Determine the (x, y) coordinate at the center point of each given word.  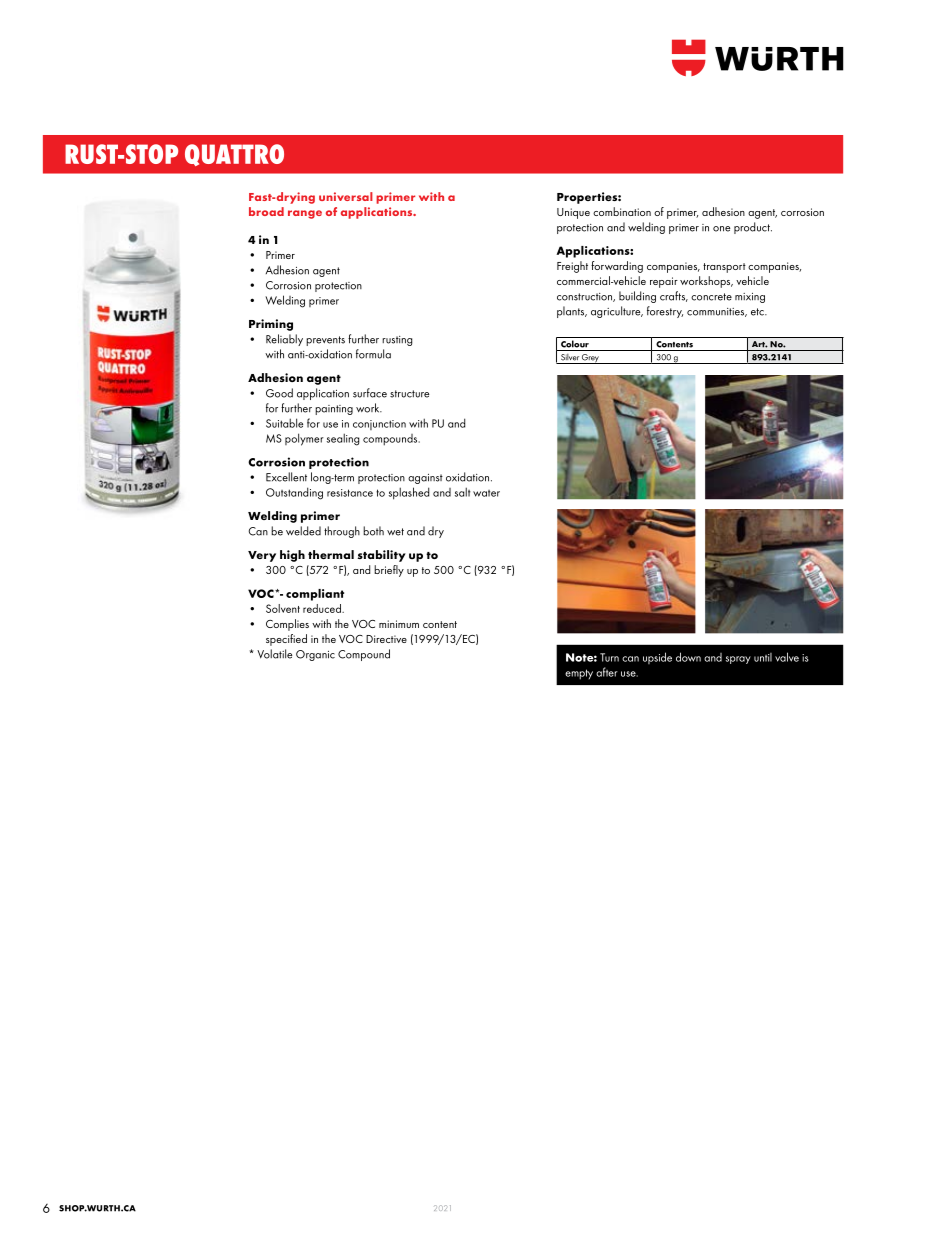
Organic (315, 655)
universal (346, 196)
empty (579, 674)
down (688, 657)
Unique (573, 213)
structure (409, 394)
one (721, 229)
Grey (590, 359)
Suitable (284, 423)
